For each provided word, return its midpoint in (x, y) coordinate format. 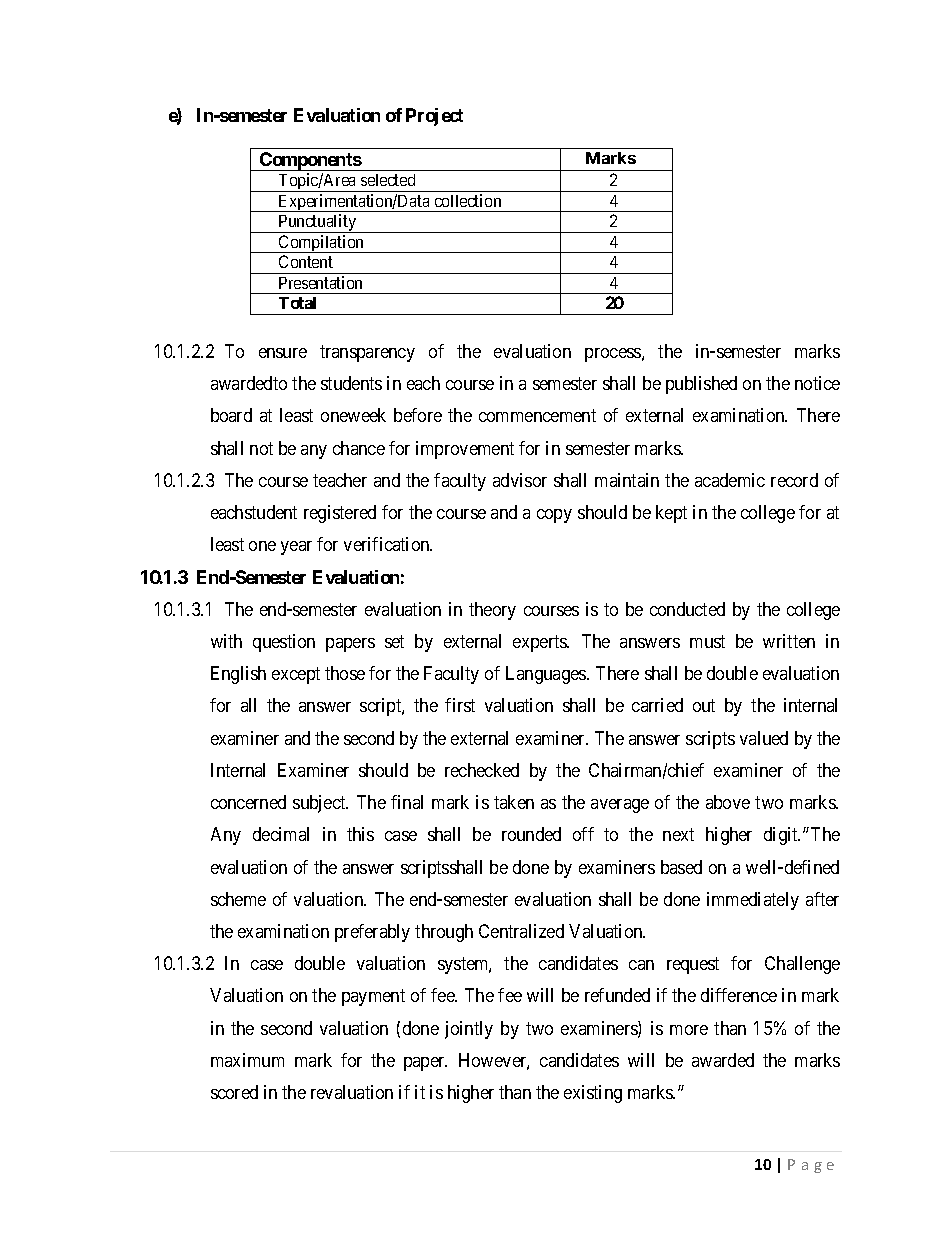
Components (309, 161)
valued (764, 738)
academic (730, 480)
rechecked (482, 770)
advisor (520, 480)
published (701, 385)
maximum (247, 1060)
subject (320, 804)
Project (434, 117)
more (689, 1030)
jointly (469, 1030)
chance (359, 448)
